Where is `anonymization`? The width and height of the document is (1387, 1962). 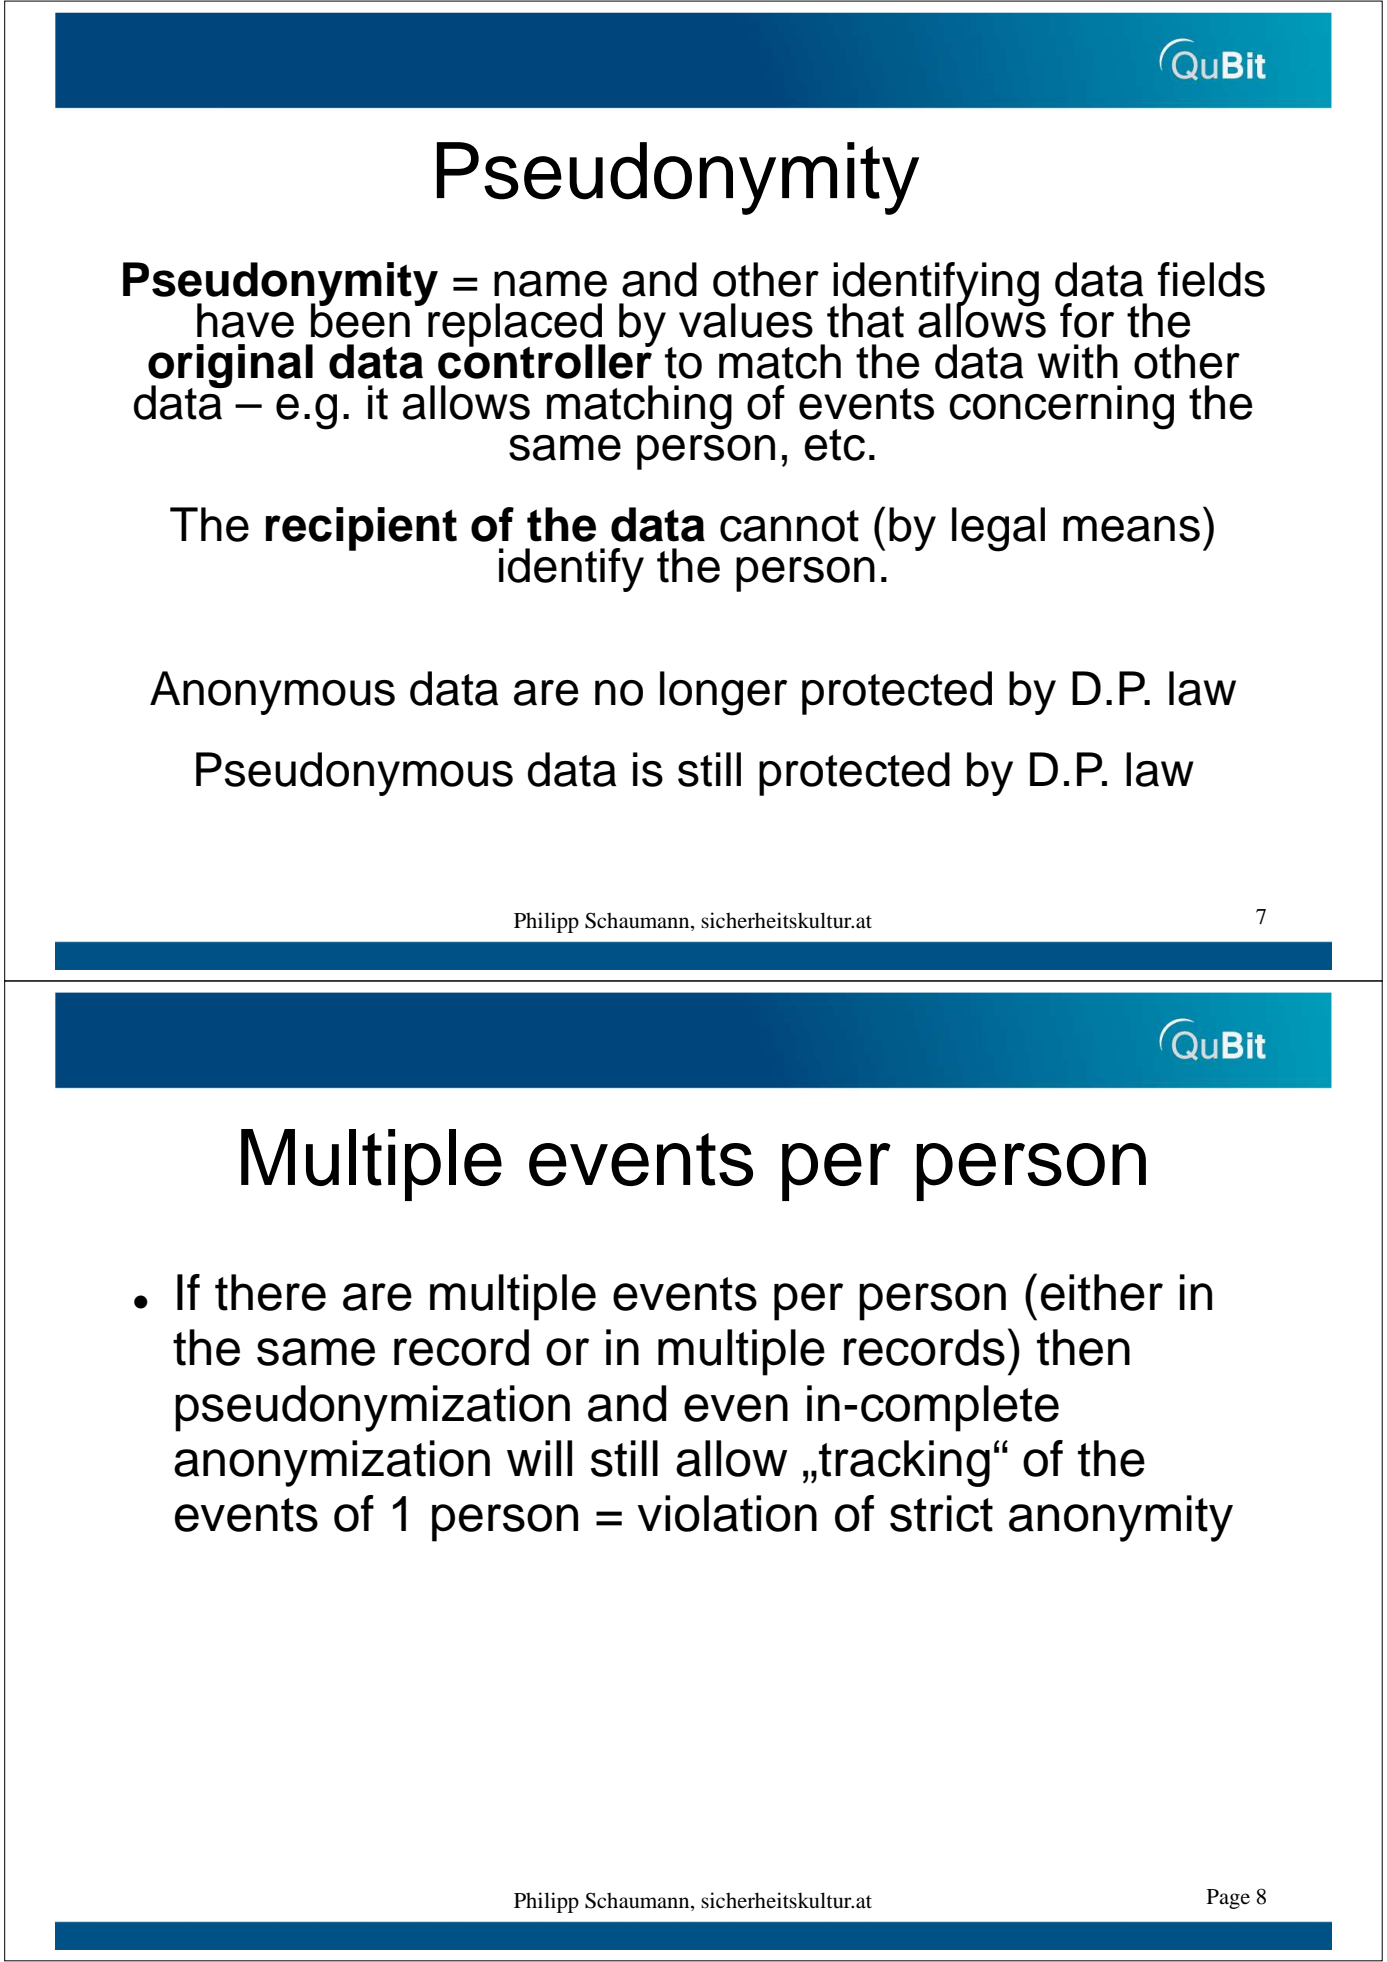 anonymization is located at coordinates (332, 1463).
